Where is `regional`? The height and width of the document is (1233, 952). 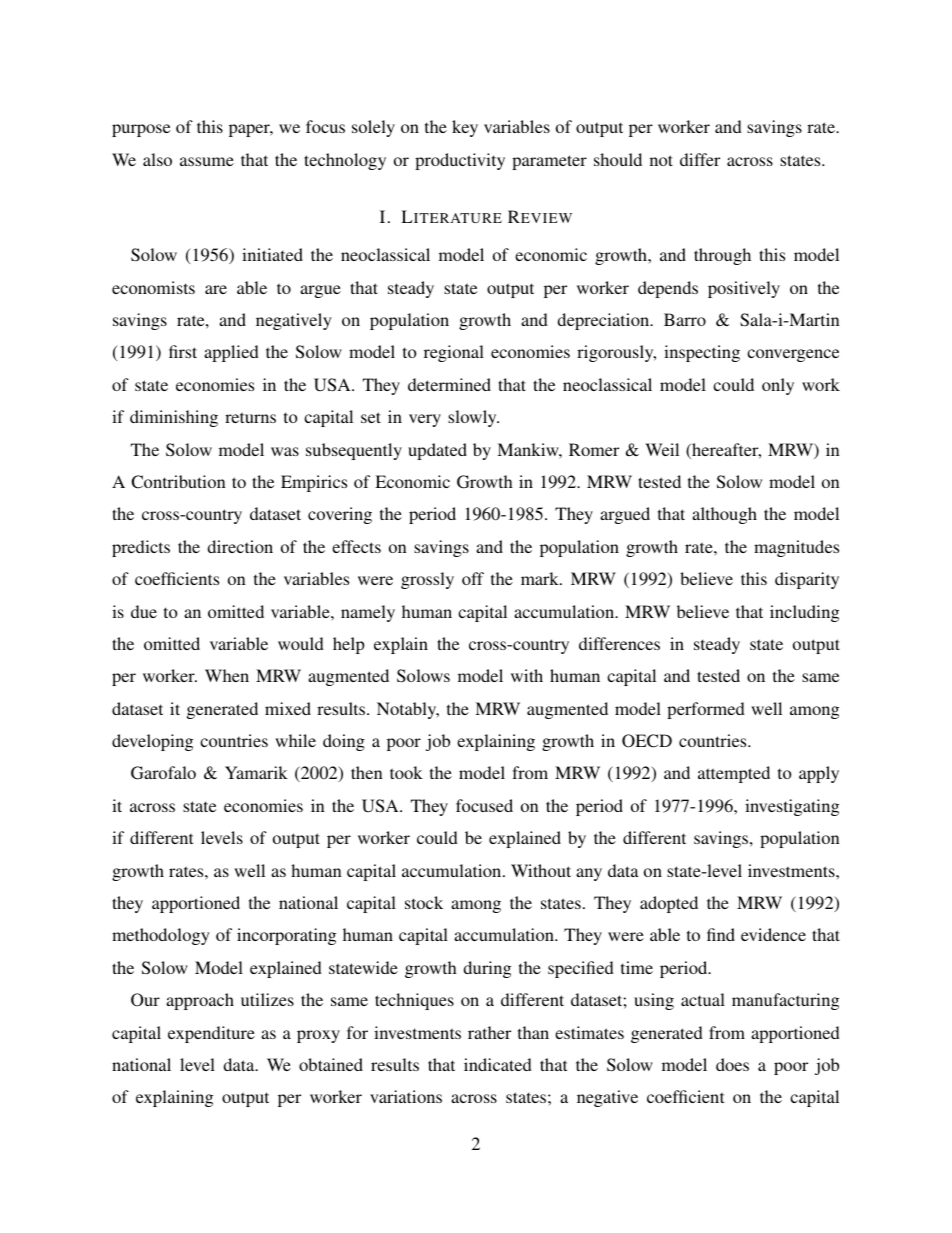
regional is located at coordinates (454, 353).
